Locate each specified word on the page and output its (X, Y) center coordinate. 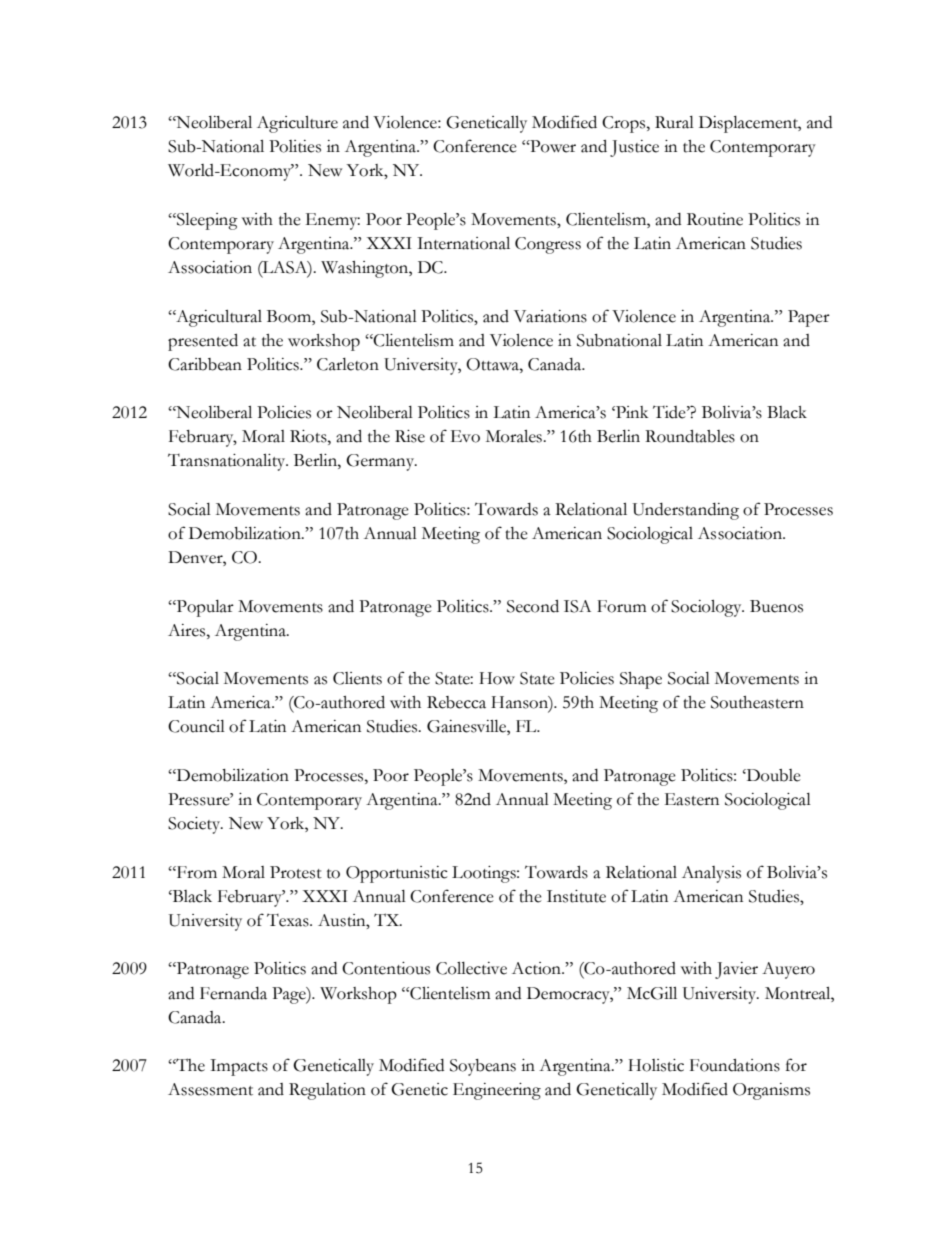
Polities (295, 146)
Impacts (239, 1067)
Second (533, 606)
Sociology (707, 608)
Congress (548, 245)
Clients (357, 678)
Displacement (750, 124)
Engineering (497, 1091)
